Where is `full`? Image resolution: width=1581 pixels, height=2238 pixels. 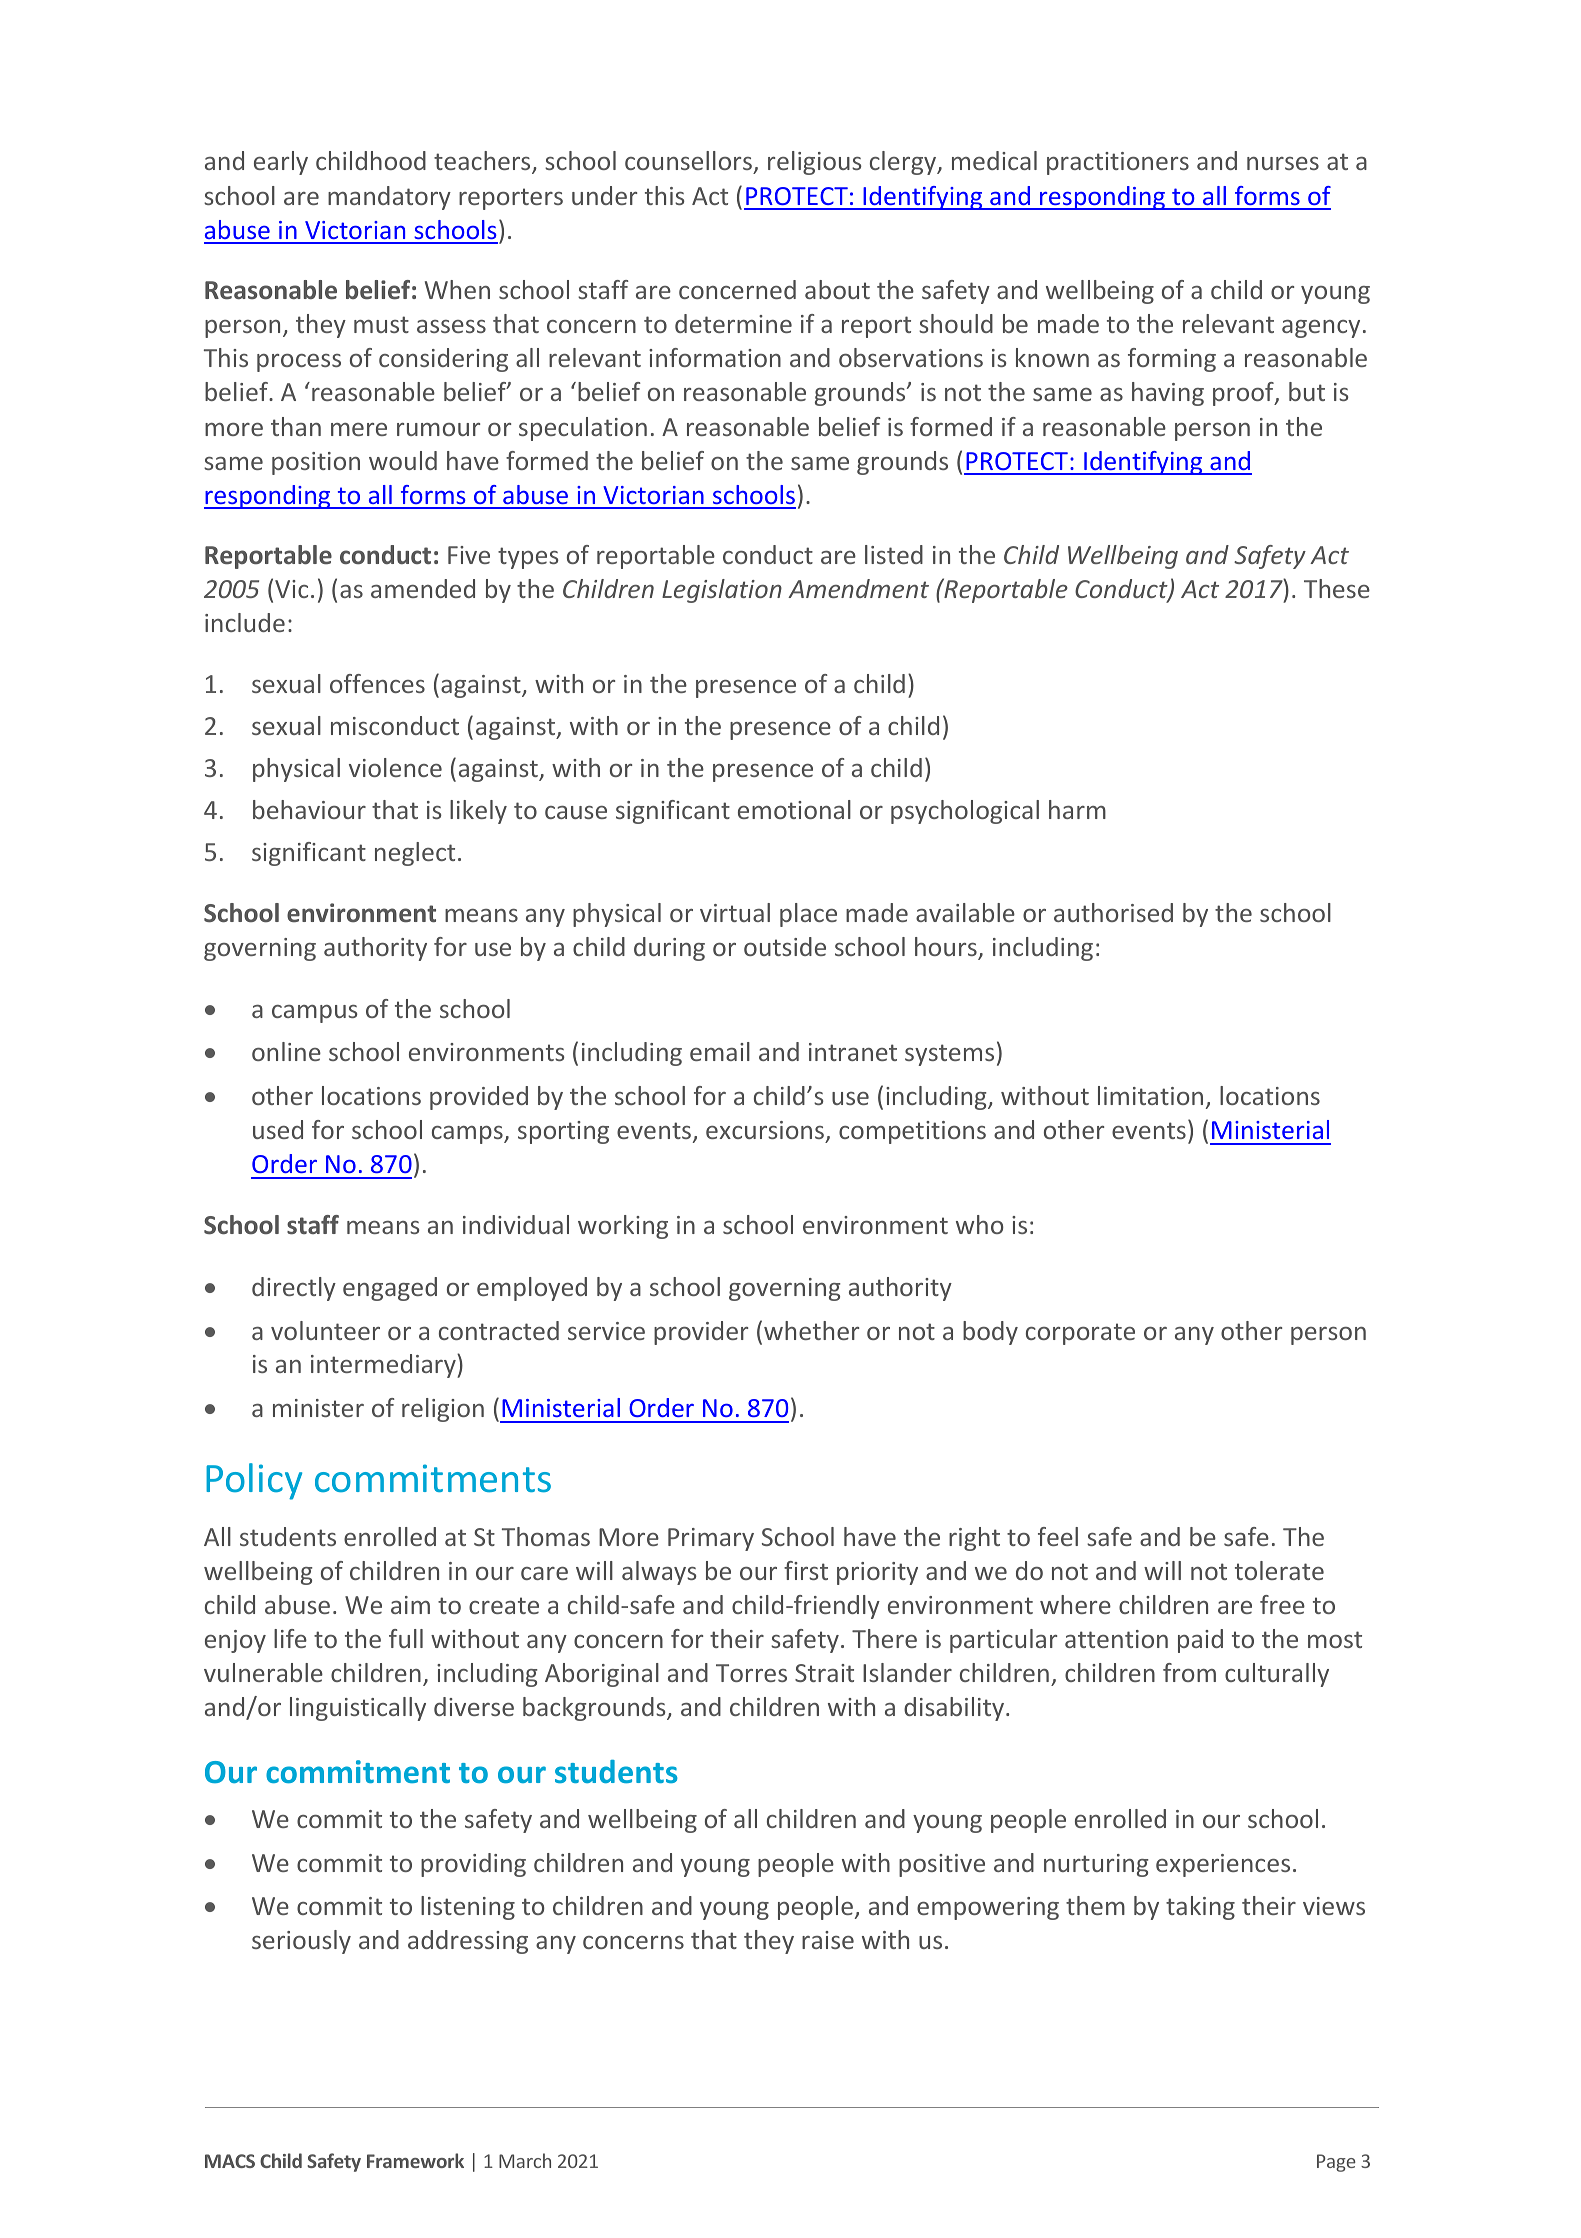
full is located at coordinates (406, 1638).
